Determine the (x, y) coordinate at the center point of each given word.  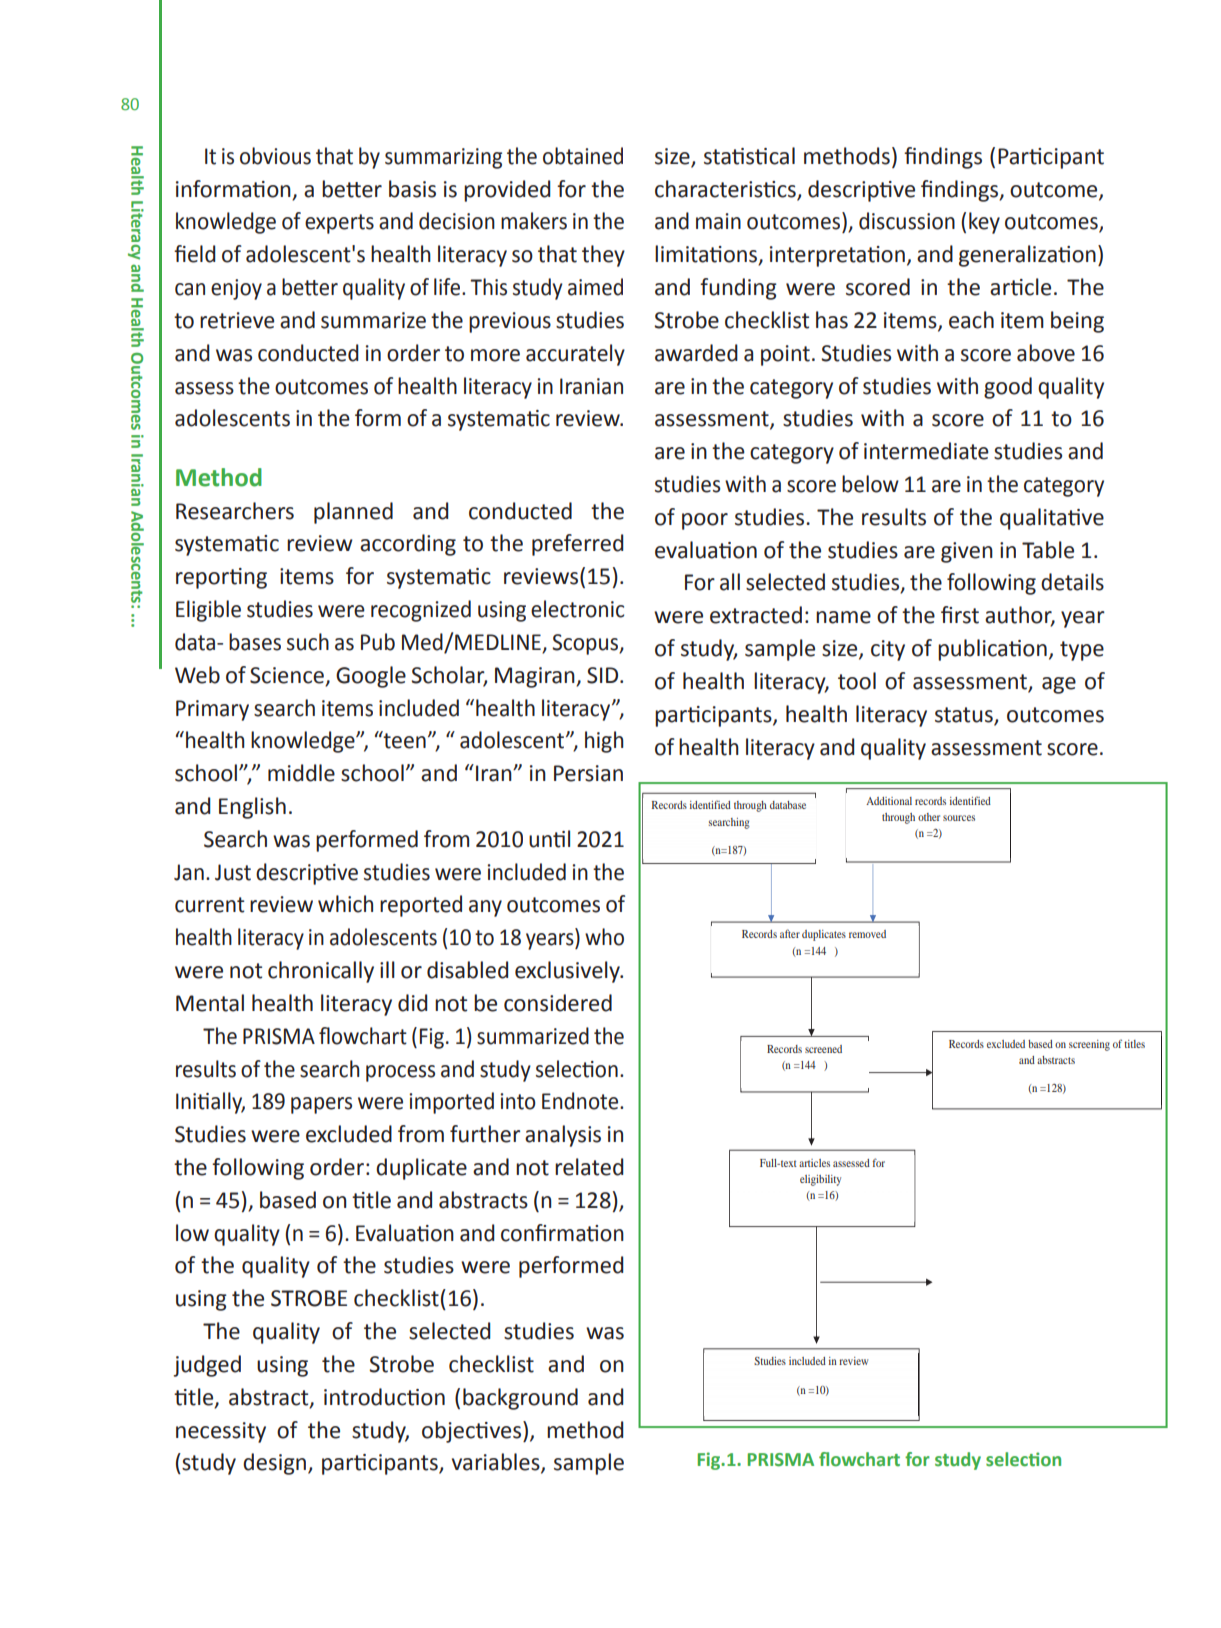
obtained (583, 156)
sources (959, 818)
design (276, 1464)
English (252, 808)
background (520, 1399)
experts (339, 224)
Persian (588, 773)
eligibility (820, 1180)
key (984, 223)
